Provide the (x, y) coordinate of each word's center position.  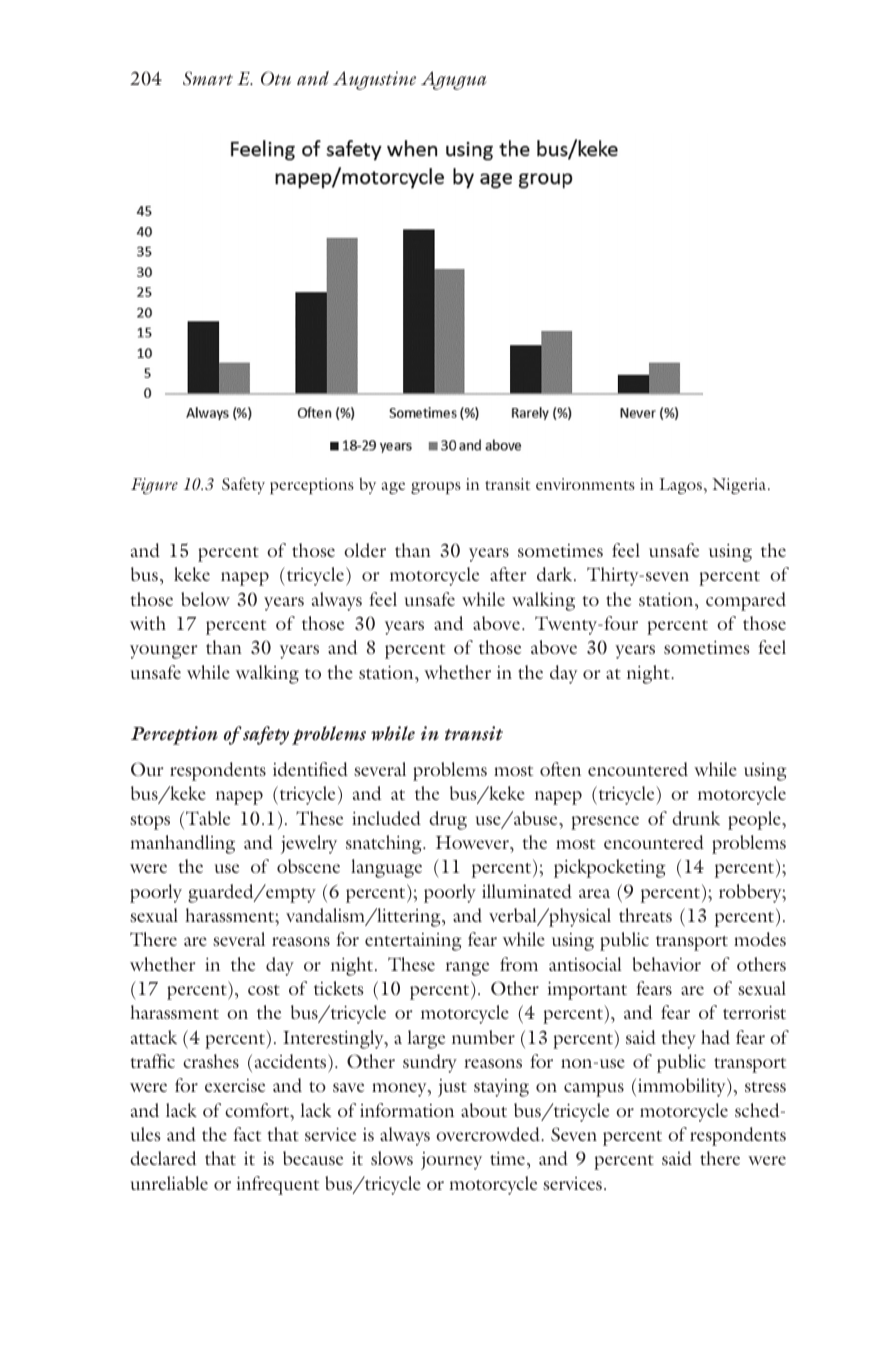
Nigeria (740, 486)
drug (448, 820)
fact (247, 1134)
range (467, 969)
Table (208, 818)
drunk (696, 818)
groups (436, 488)
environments (585, 484)
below (205, 599)
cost (264, 990)
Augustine (374, 80)
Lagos (680, 486)
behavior (667, 964)
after (508, 574)
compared (746, 601)
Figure (154, 486)
